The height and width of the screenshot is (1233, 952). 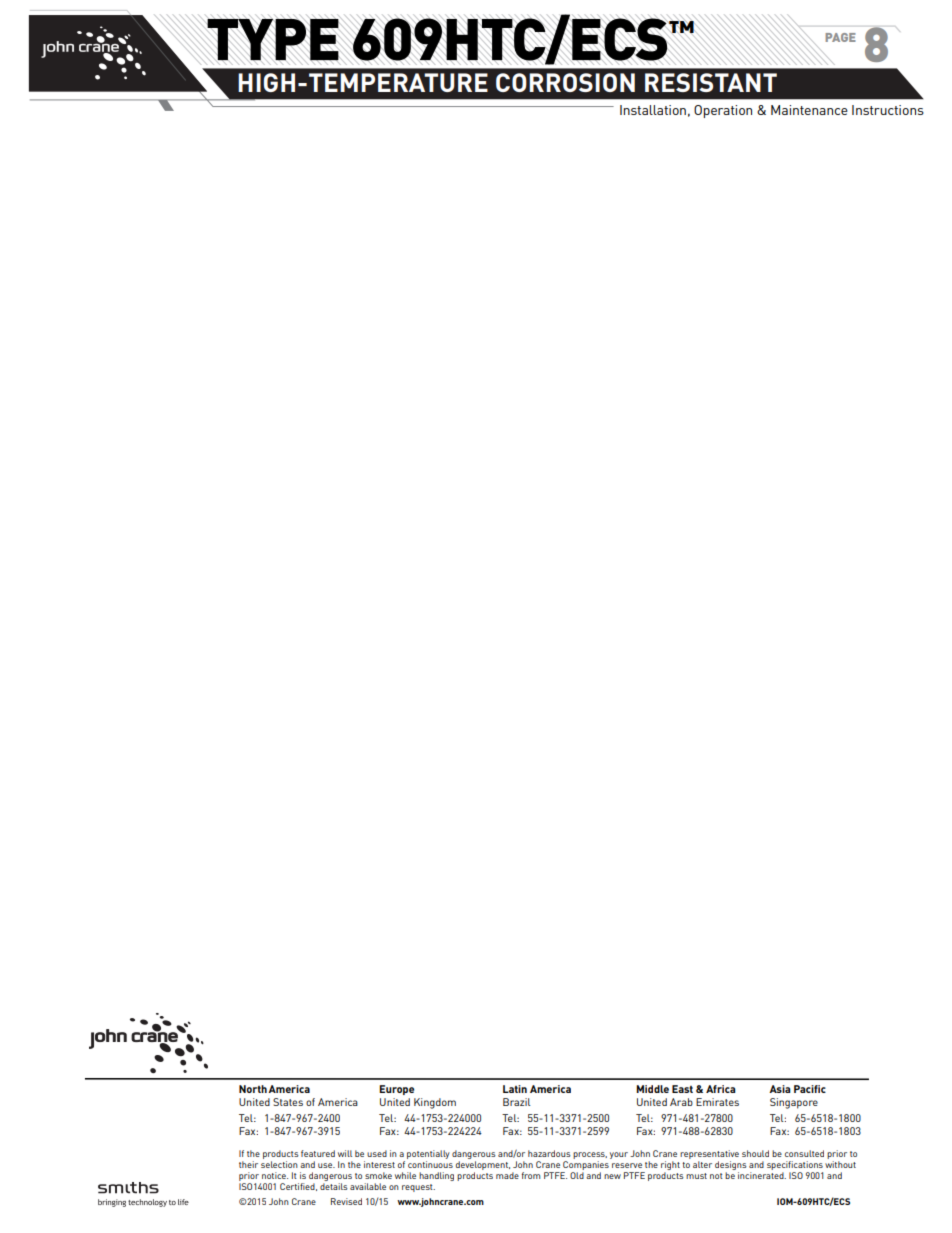 What do you see at coordinates (318, 1153) in the screenshot?
I see `featured` at bounding box center [318, 1153].
